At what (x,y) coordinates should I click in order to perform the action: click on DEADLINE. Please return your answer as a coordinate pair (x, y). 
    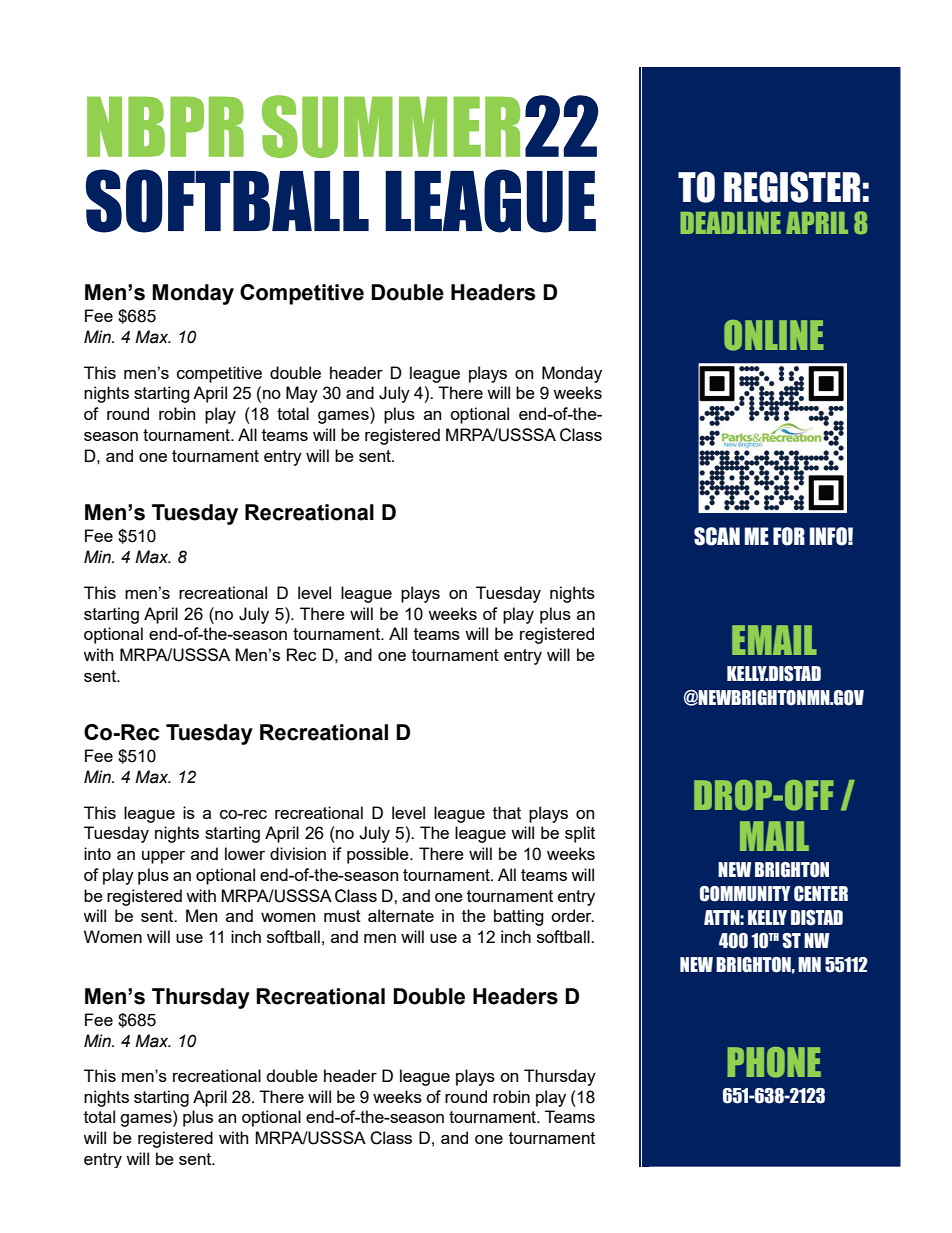
    Looking at the image, I should click on (730, 223).
